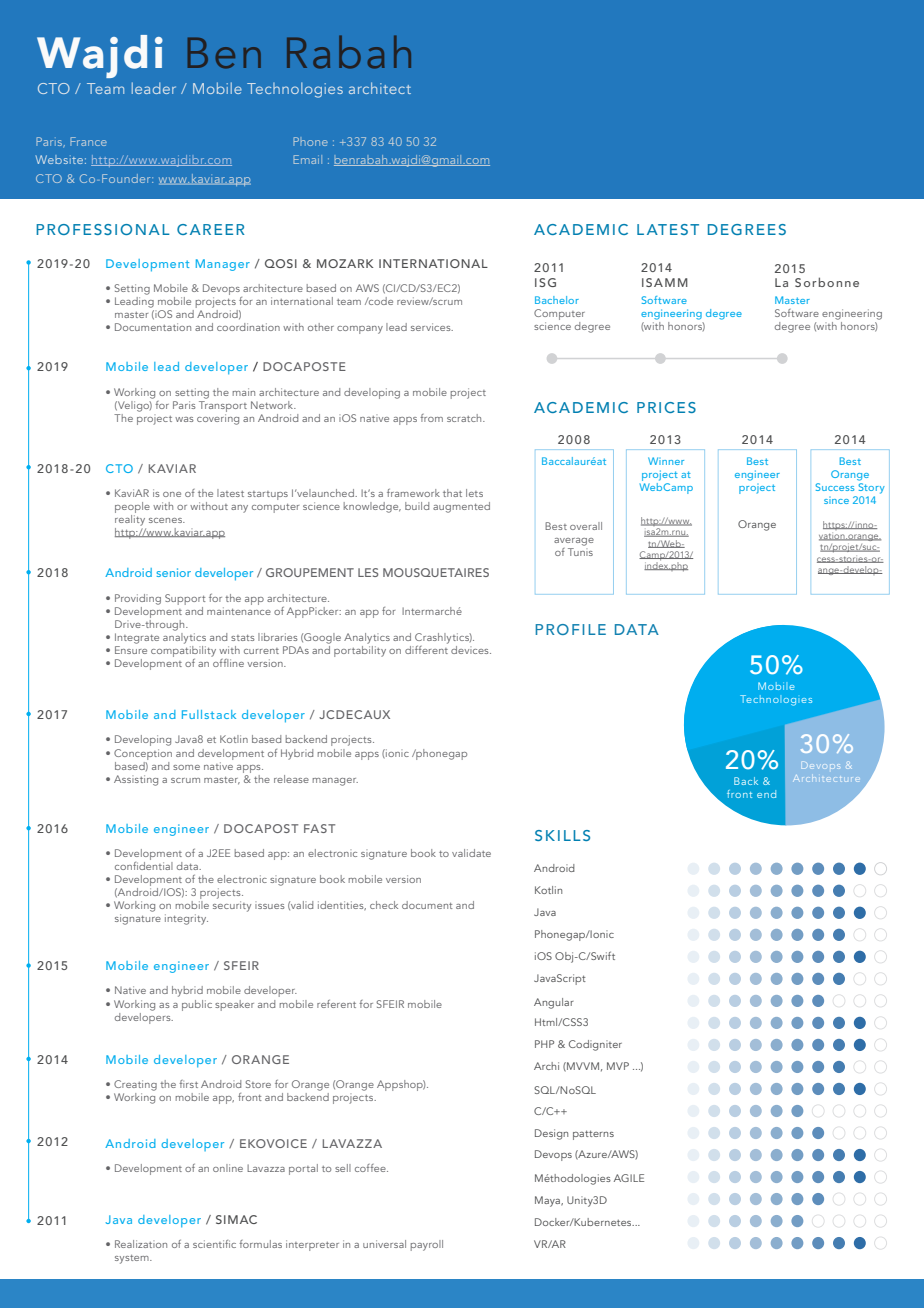  What do you see at coordinates (562, 835) in the page?
I see `SKILLS` at bounding box center [562, 835].
